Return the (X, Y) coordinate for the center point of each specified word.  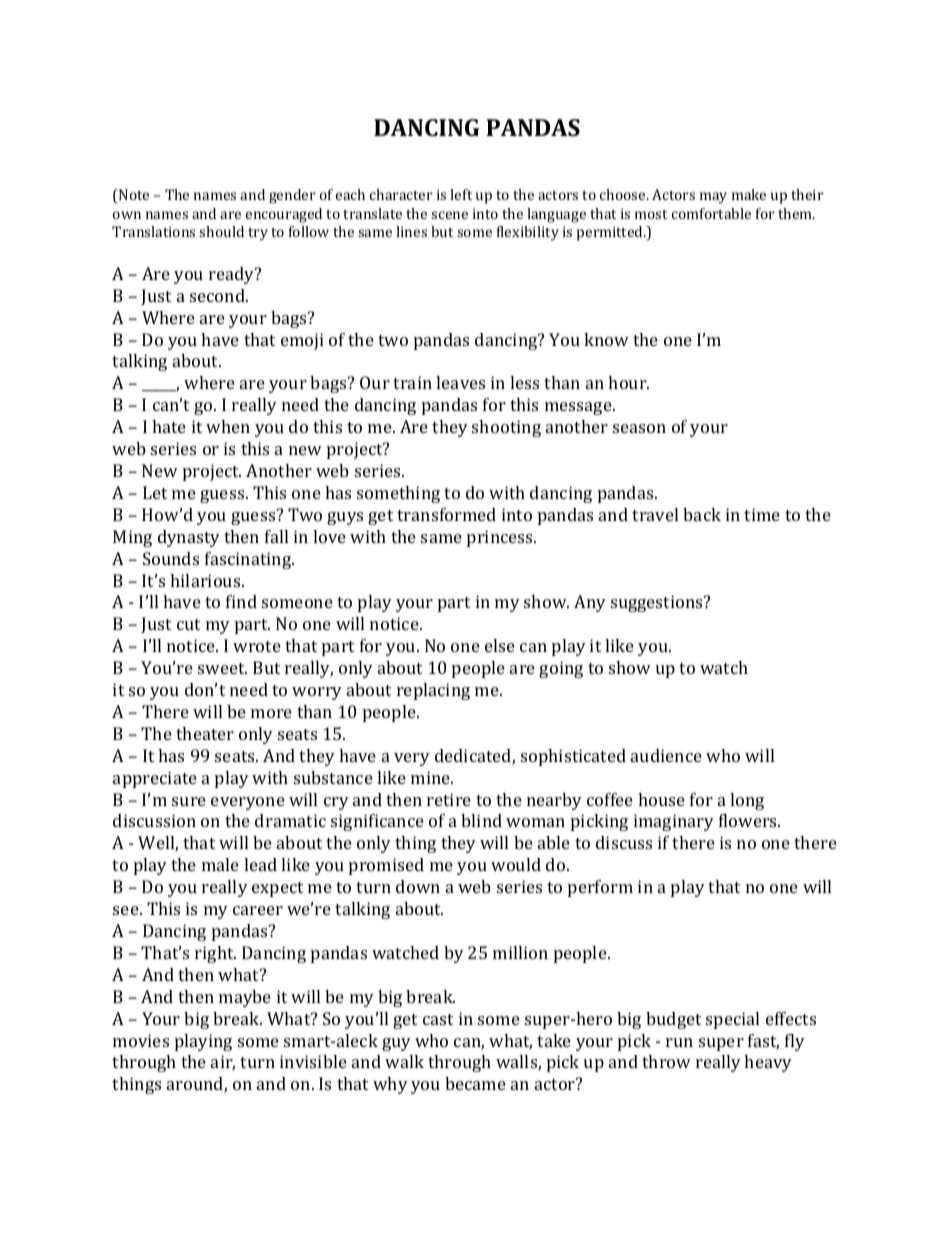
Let (155, 492)
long (747, 801)
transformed (446, 514)
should (221, 231)
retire (449, 799)
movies (141, 1040)
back (702, 514)
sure (189, 801)
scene (449, 215)
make (749, 194)
